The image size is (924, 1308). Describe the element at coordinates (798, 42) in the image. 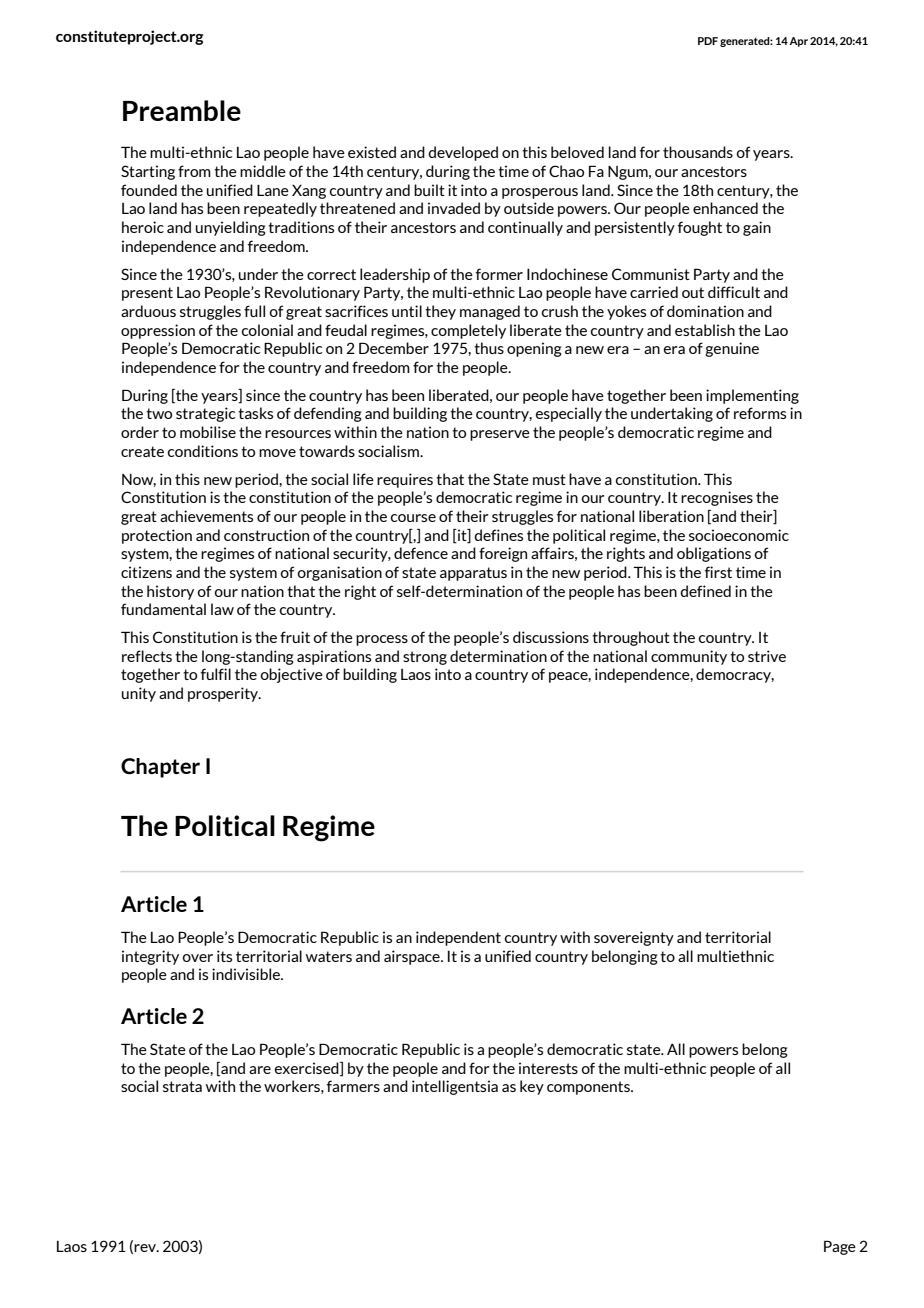

I see `Apr` at that location.
